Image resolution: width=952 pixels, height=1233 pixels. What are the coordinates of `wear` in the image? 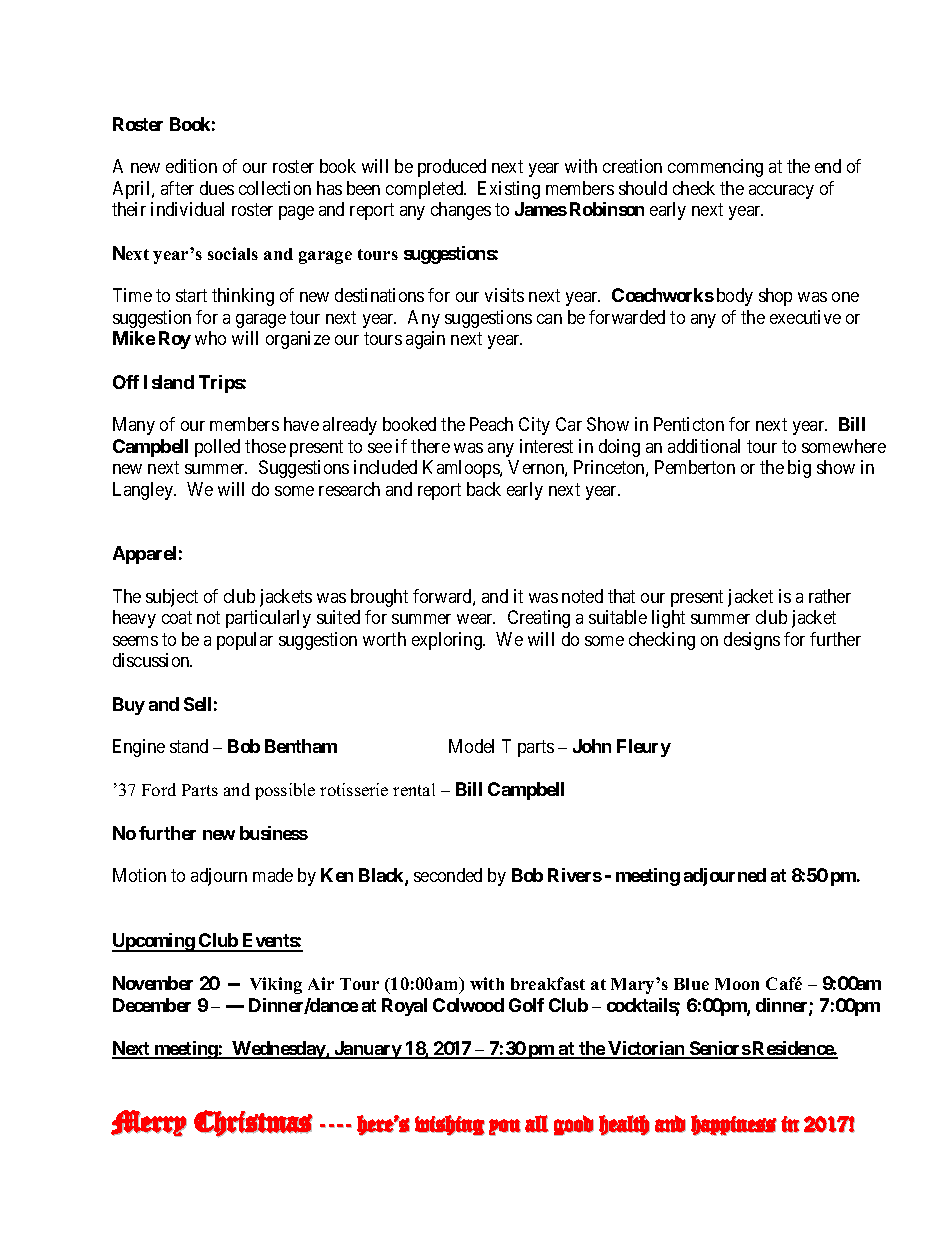 It's located at (476, 619).
